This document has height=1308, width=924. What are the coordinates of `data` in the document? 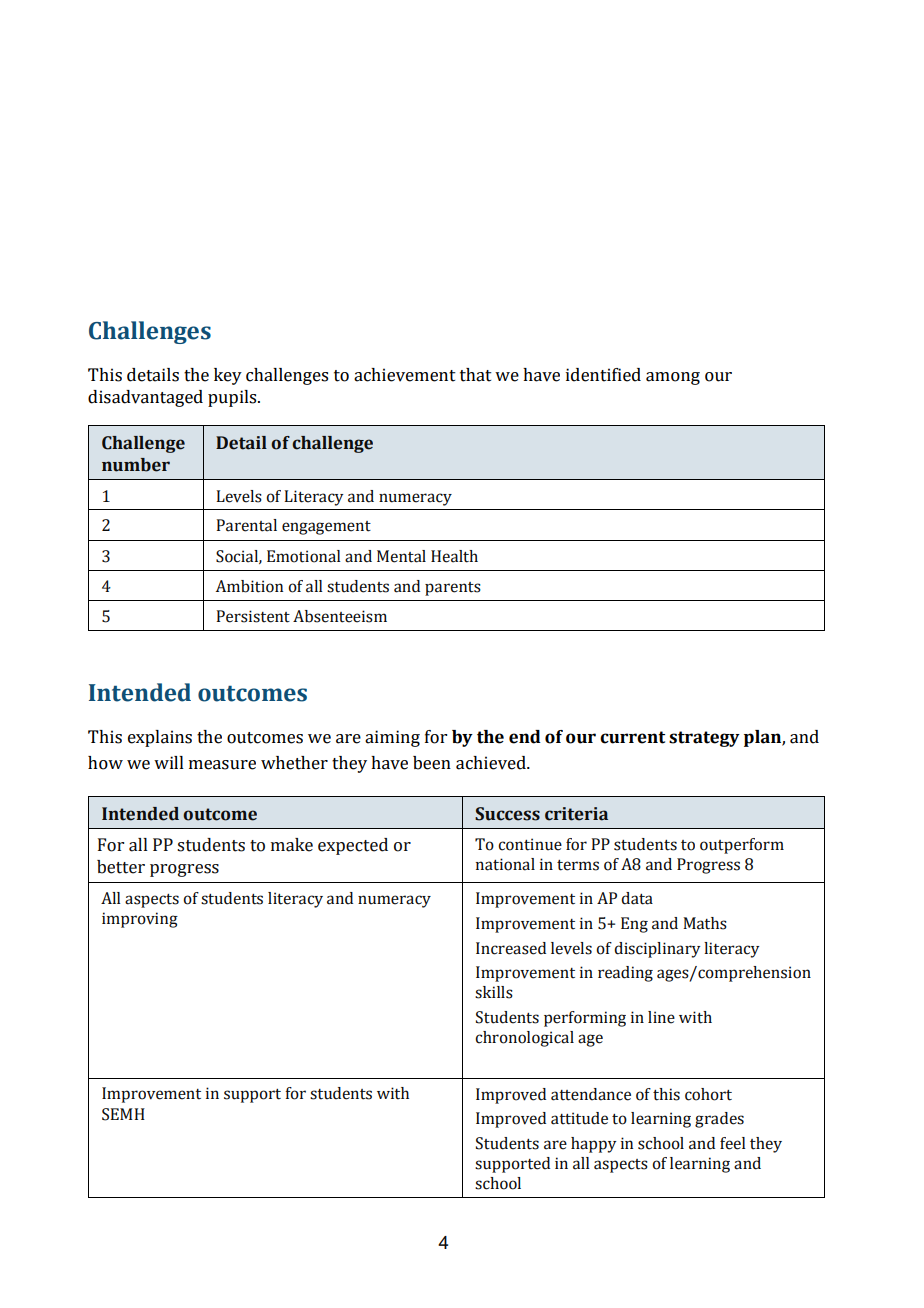 It's located at (637, 898).
